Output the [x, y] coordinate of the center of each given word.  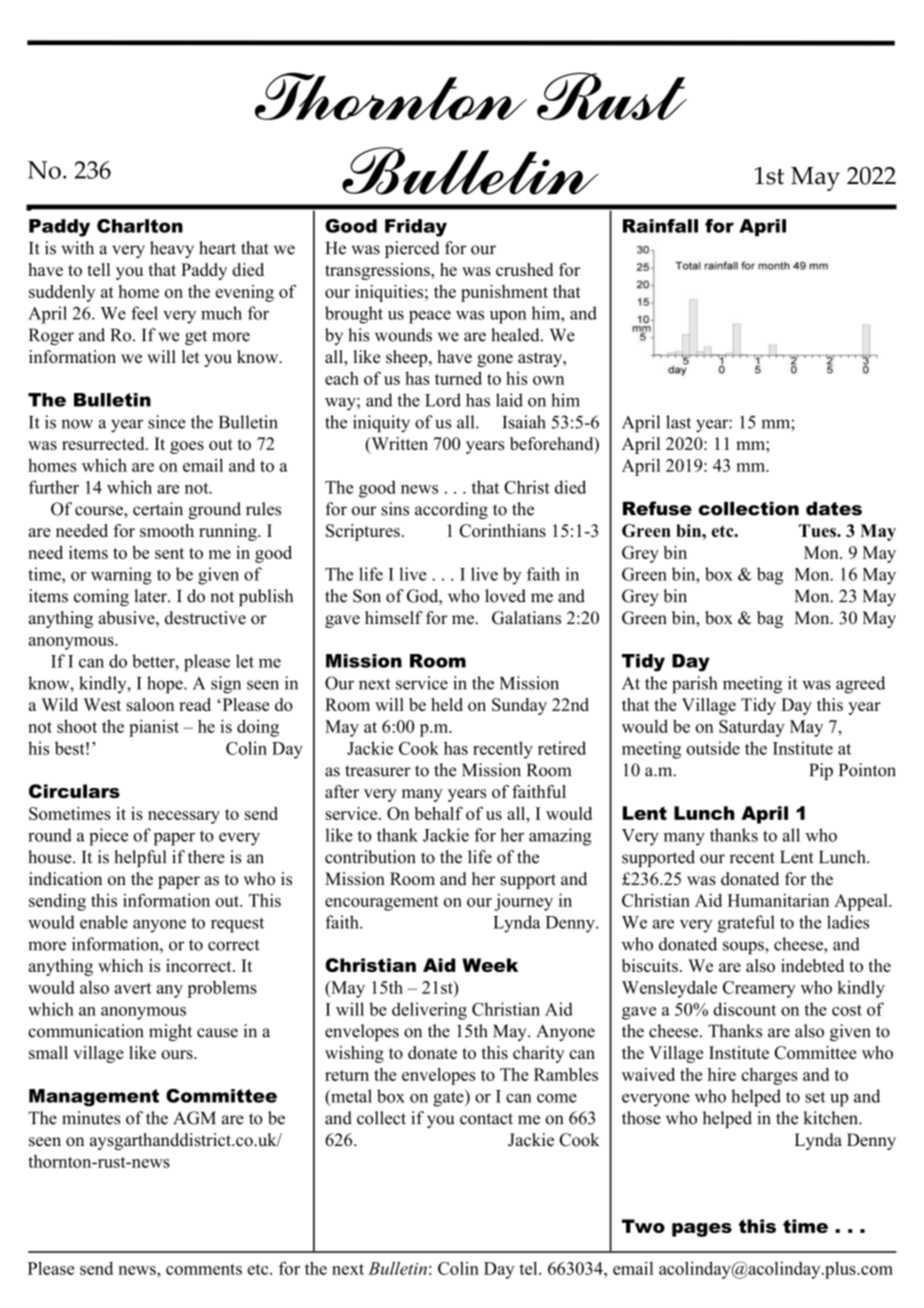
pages [702, 1230]
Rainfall [660, 226]
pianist [154, 728]
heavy [172, 249]
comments [204, 1269]
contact [486, 1119]
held [447, 704]
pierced [412, 249]
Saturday [752, 728]
